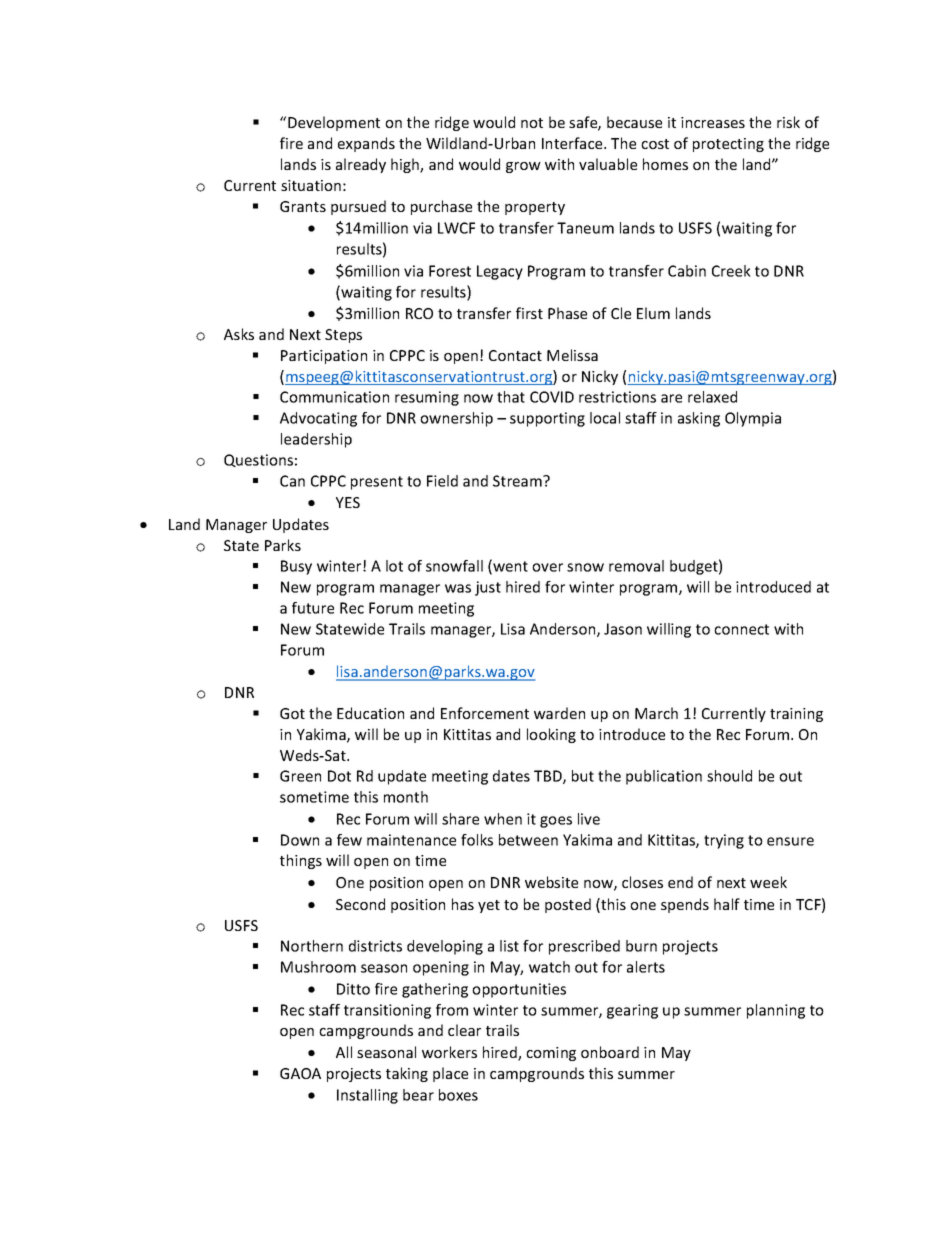  Describe the element at coordinates (523, 167) in the screenshot. I see `grow` at that location.
